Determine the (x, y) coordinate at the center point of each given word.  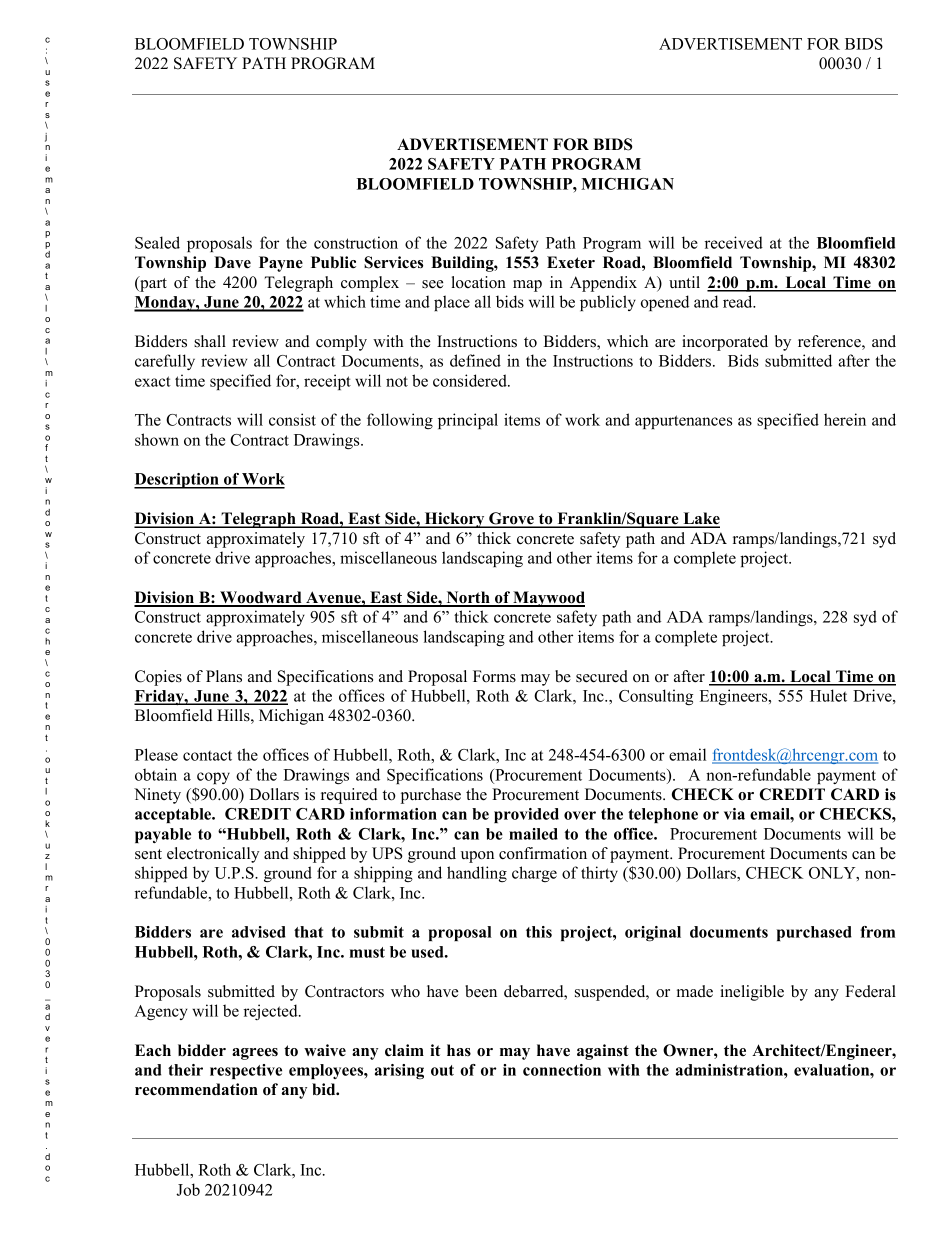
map (527, 286)
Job (188, 1189)
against (603, 1052)
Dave (232, 262)
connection (562, 1070)
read (739, 301)
